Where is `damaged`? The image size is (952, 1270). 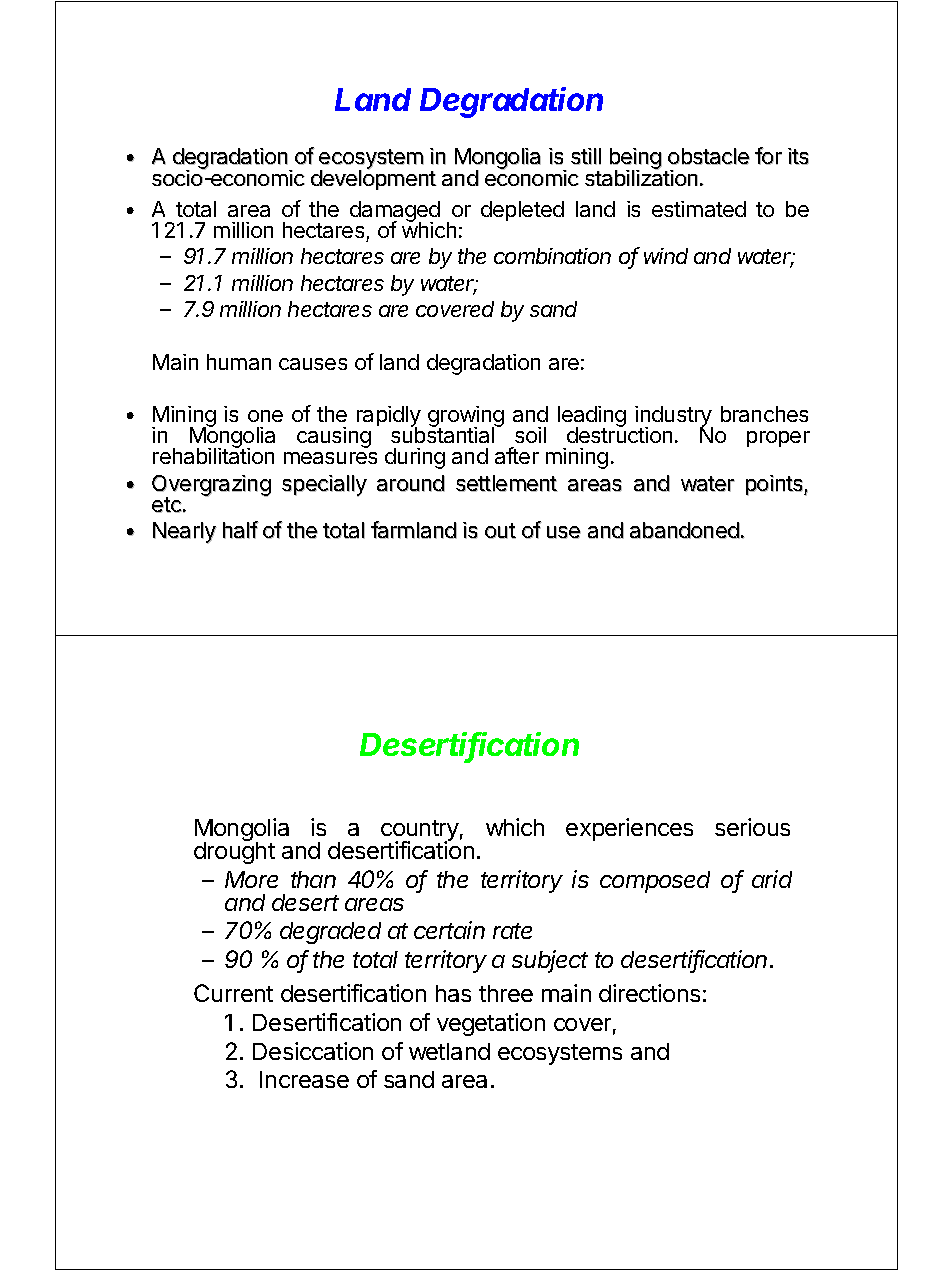 damaged is located at coordinates (395, 213).
